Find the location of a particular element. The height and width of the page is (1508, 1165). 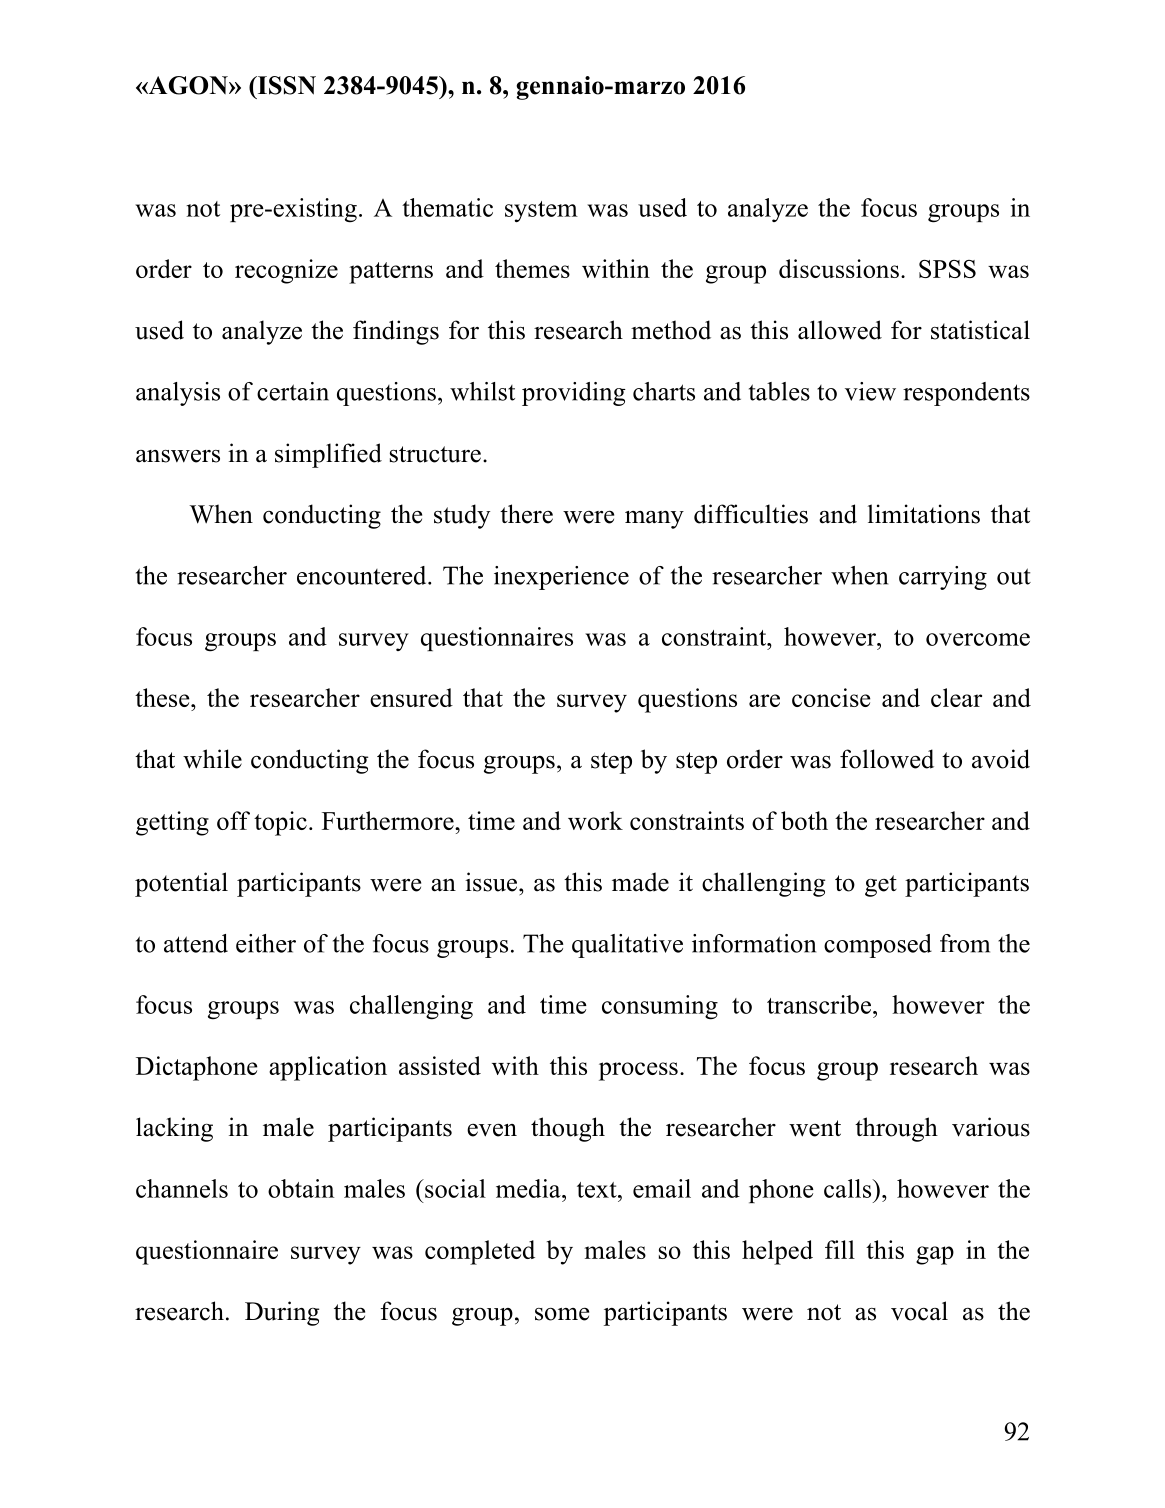

During is located at coordinates (282, 1313).
